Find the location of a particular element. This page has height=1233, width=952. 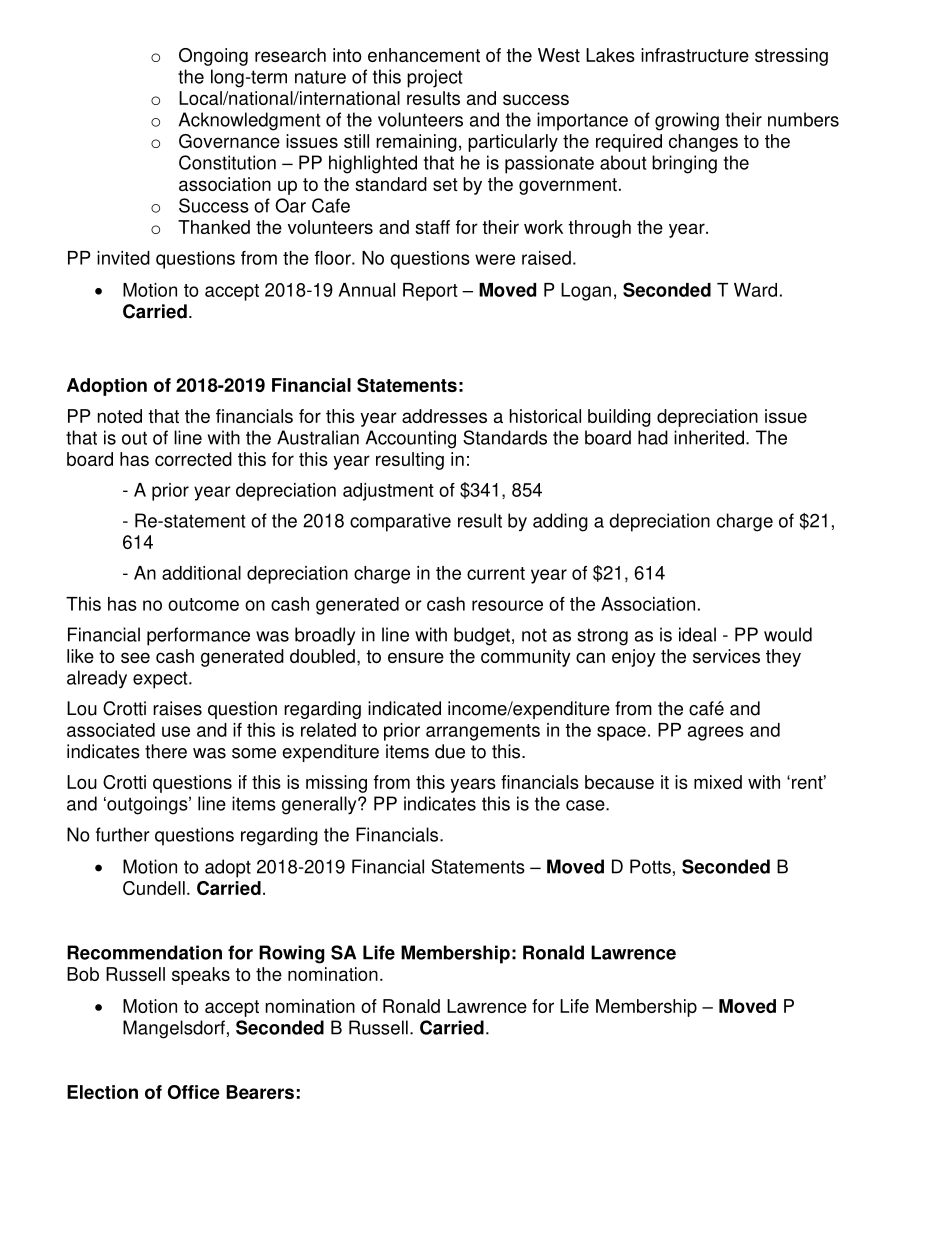

Ongoing is located at coordinates (213, 57).
